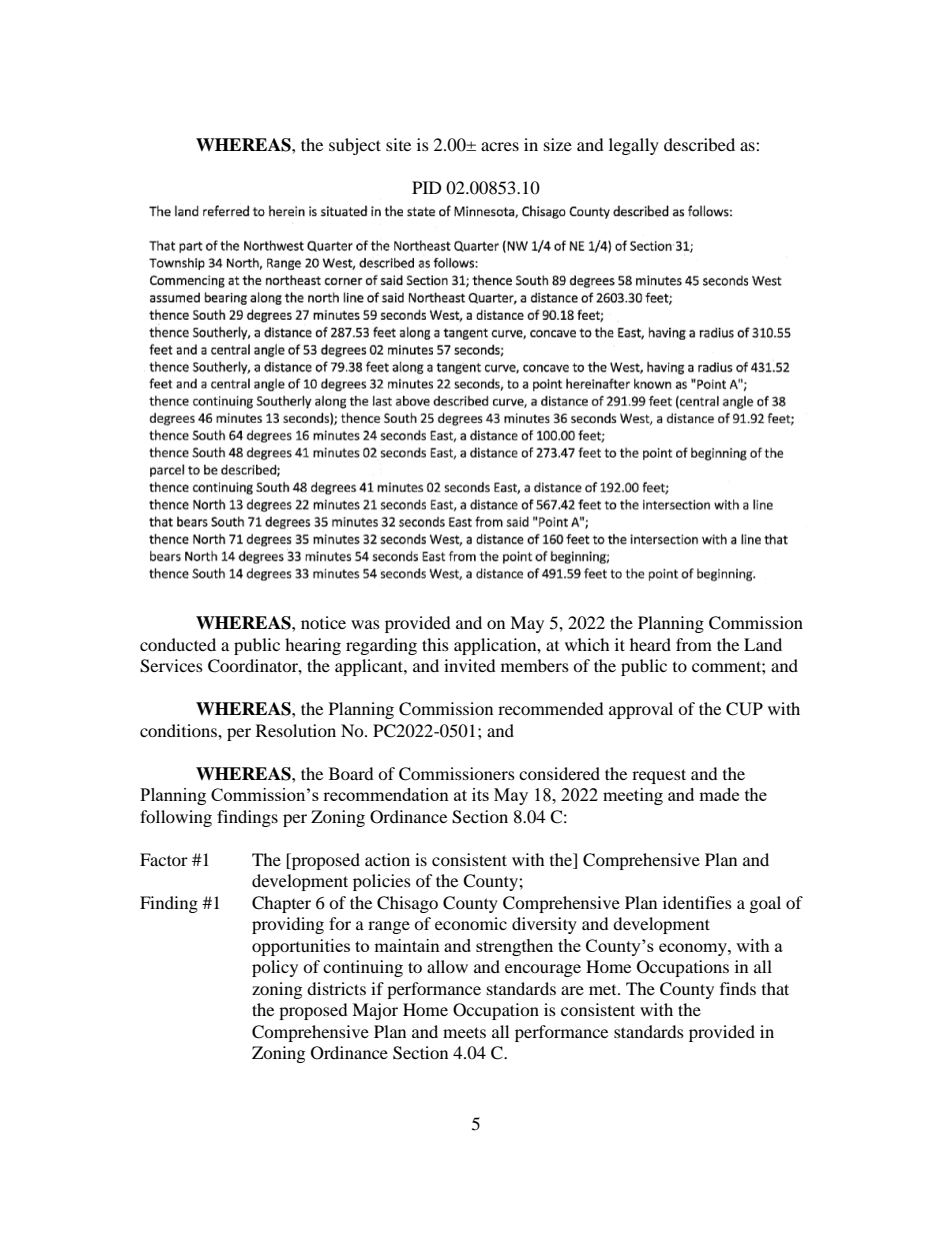 The image size is (952, 1233). What do you see at coordinates (694, 644) in the screenshot?
I see `from` at bounding box center [694, 644].
